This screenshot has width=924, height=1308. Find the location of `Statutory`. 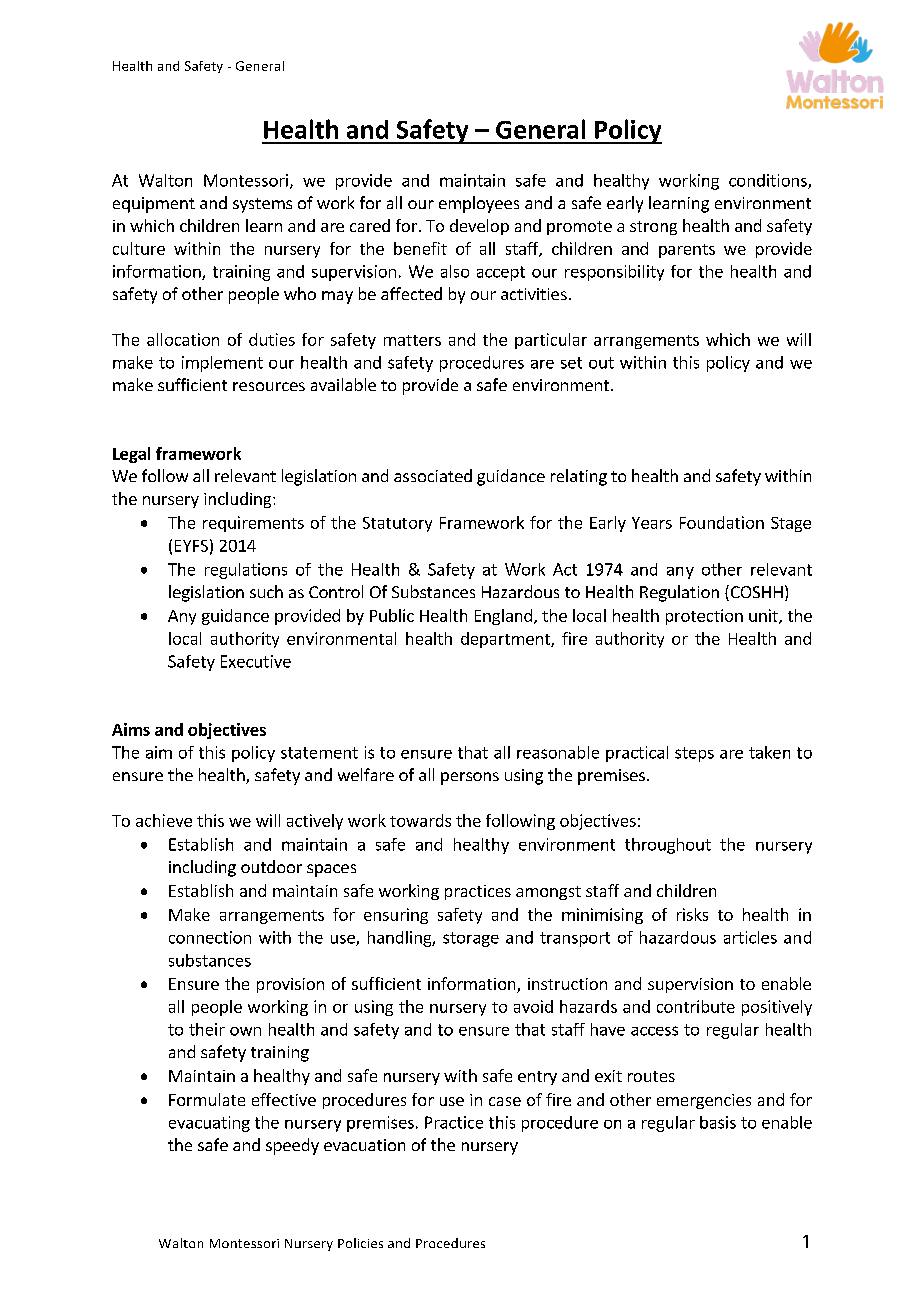

Statutory is located at coordinates (397, 524).
